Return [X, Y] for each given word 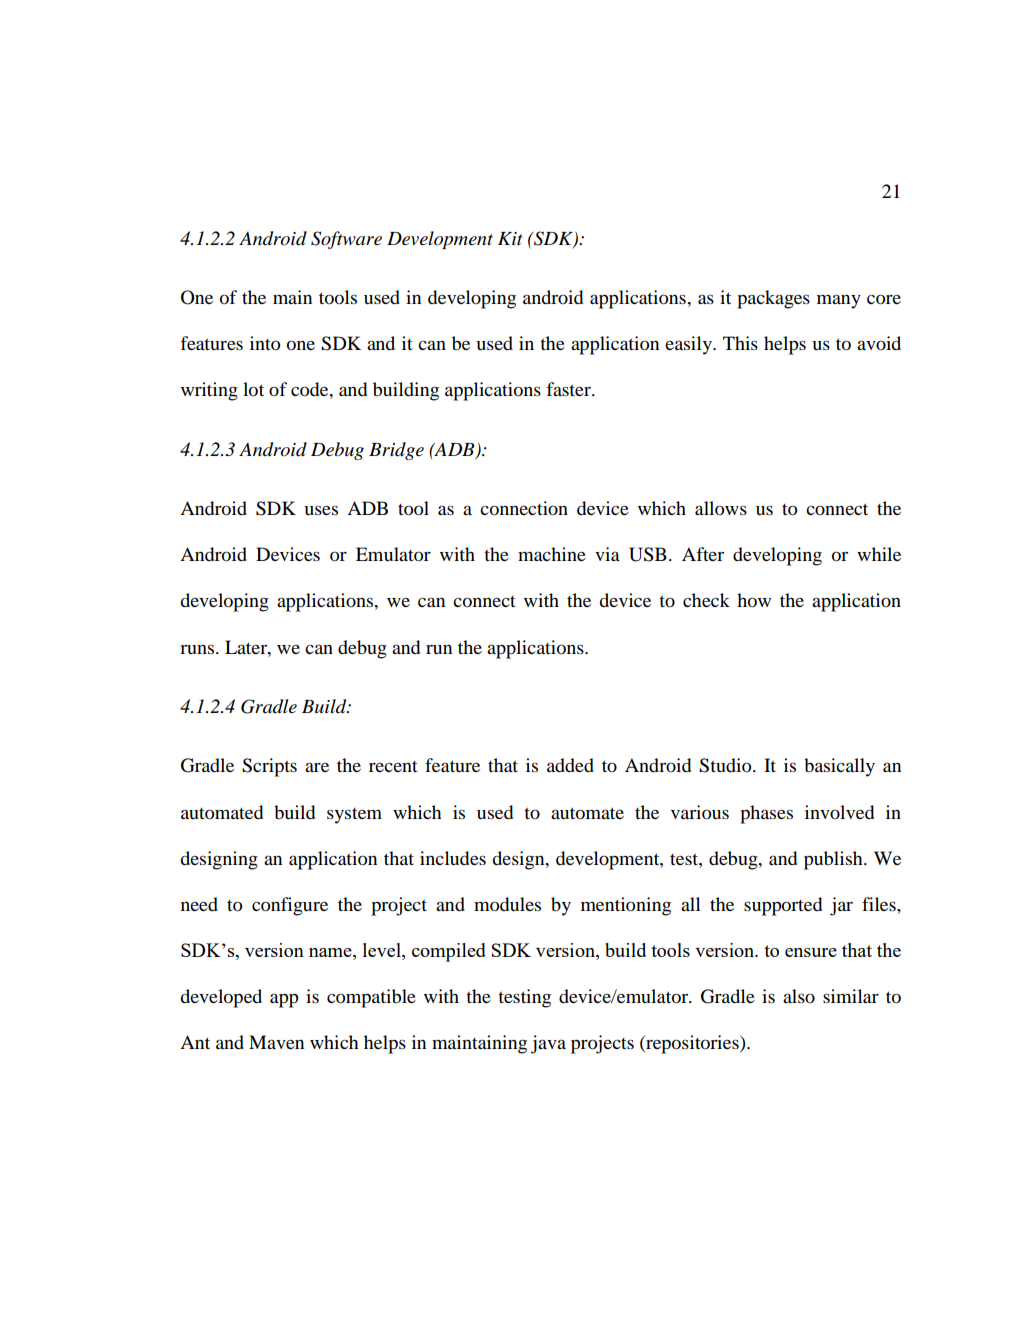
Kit [510, 238]
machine [552, 554]
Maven [276, 1042]
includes [453, 858]
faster [569, 389]
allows [721, 508]
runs [198, 649]
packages [773, 299]
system [354, 816]
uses [321, 510]
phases [766, 814]
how [754, 600]
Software [346, 240]
